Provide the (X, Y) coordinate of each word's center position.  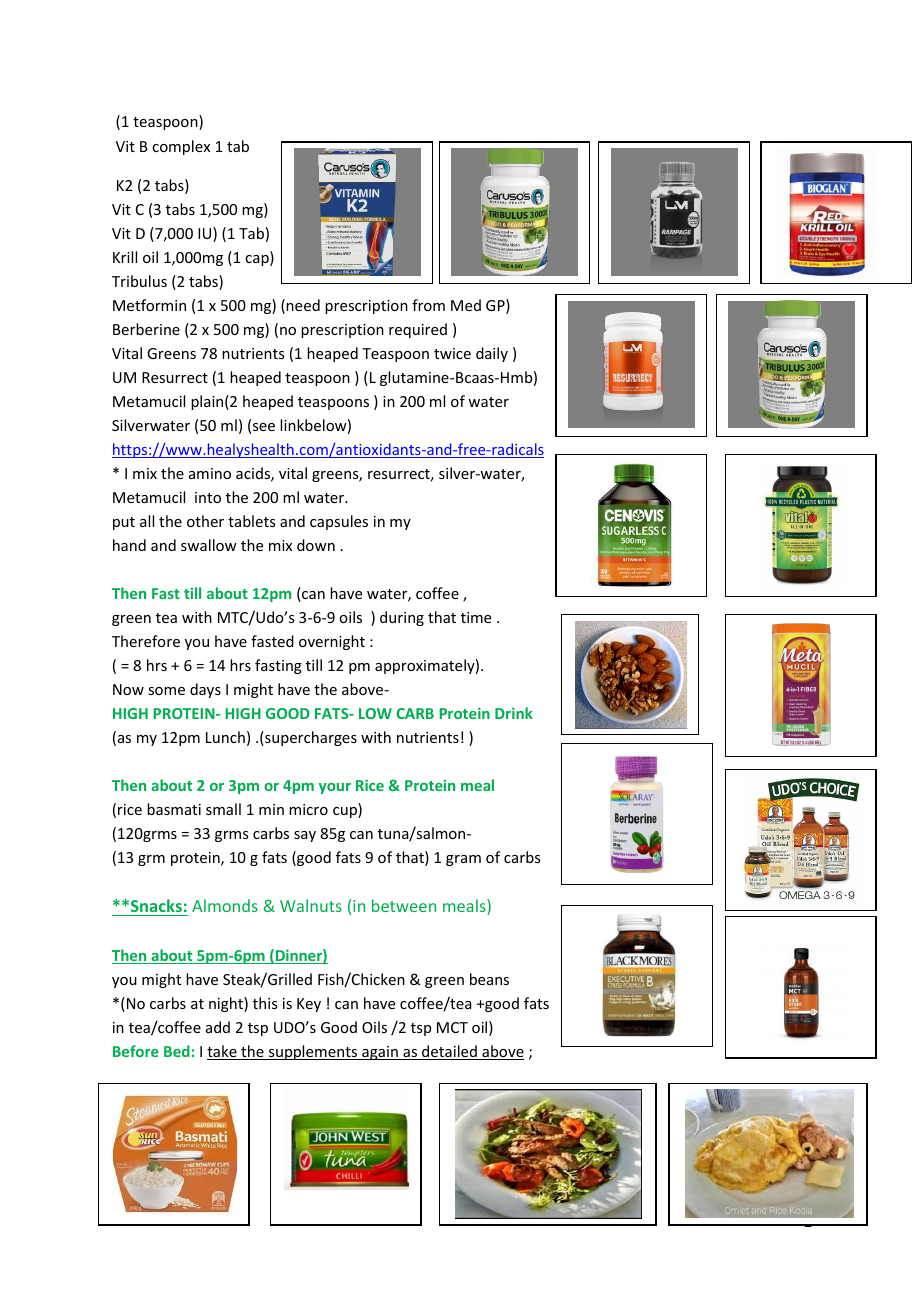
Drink (514, 713)
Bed (177, 1051)
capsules (339, 522)
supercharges (310, 738)
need (303, 305)
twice (452, 353)
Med (466, 305)
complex (181, 147)
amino (210, 473)
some (166, 691)
